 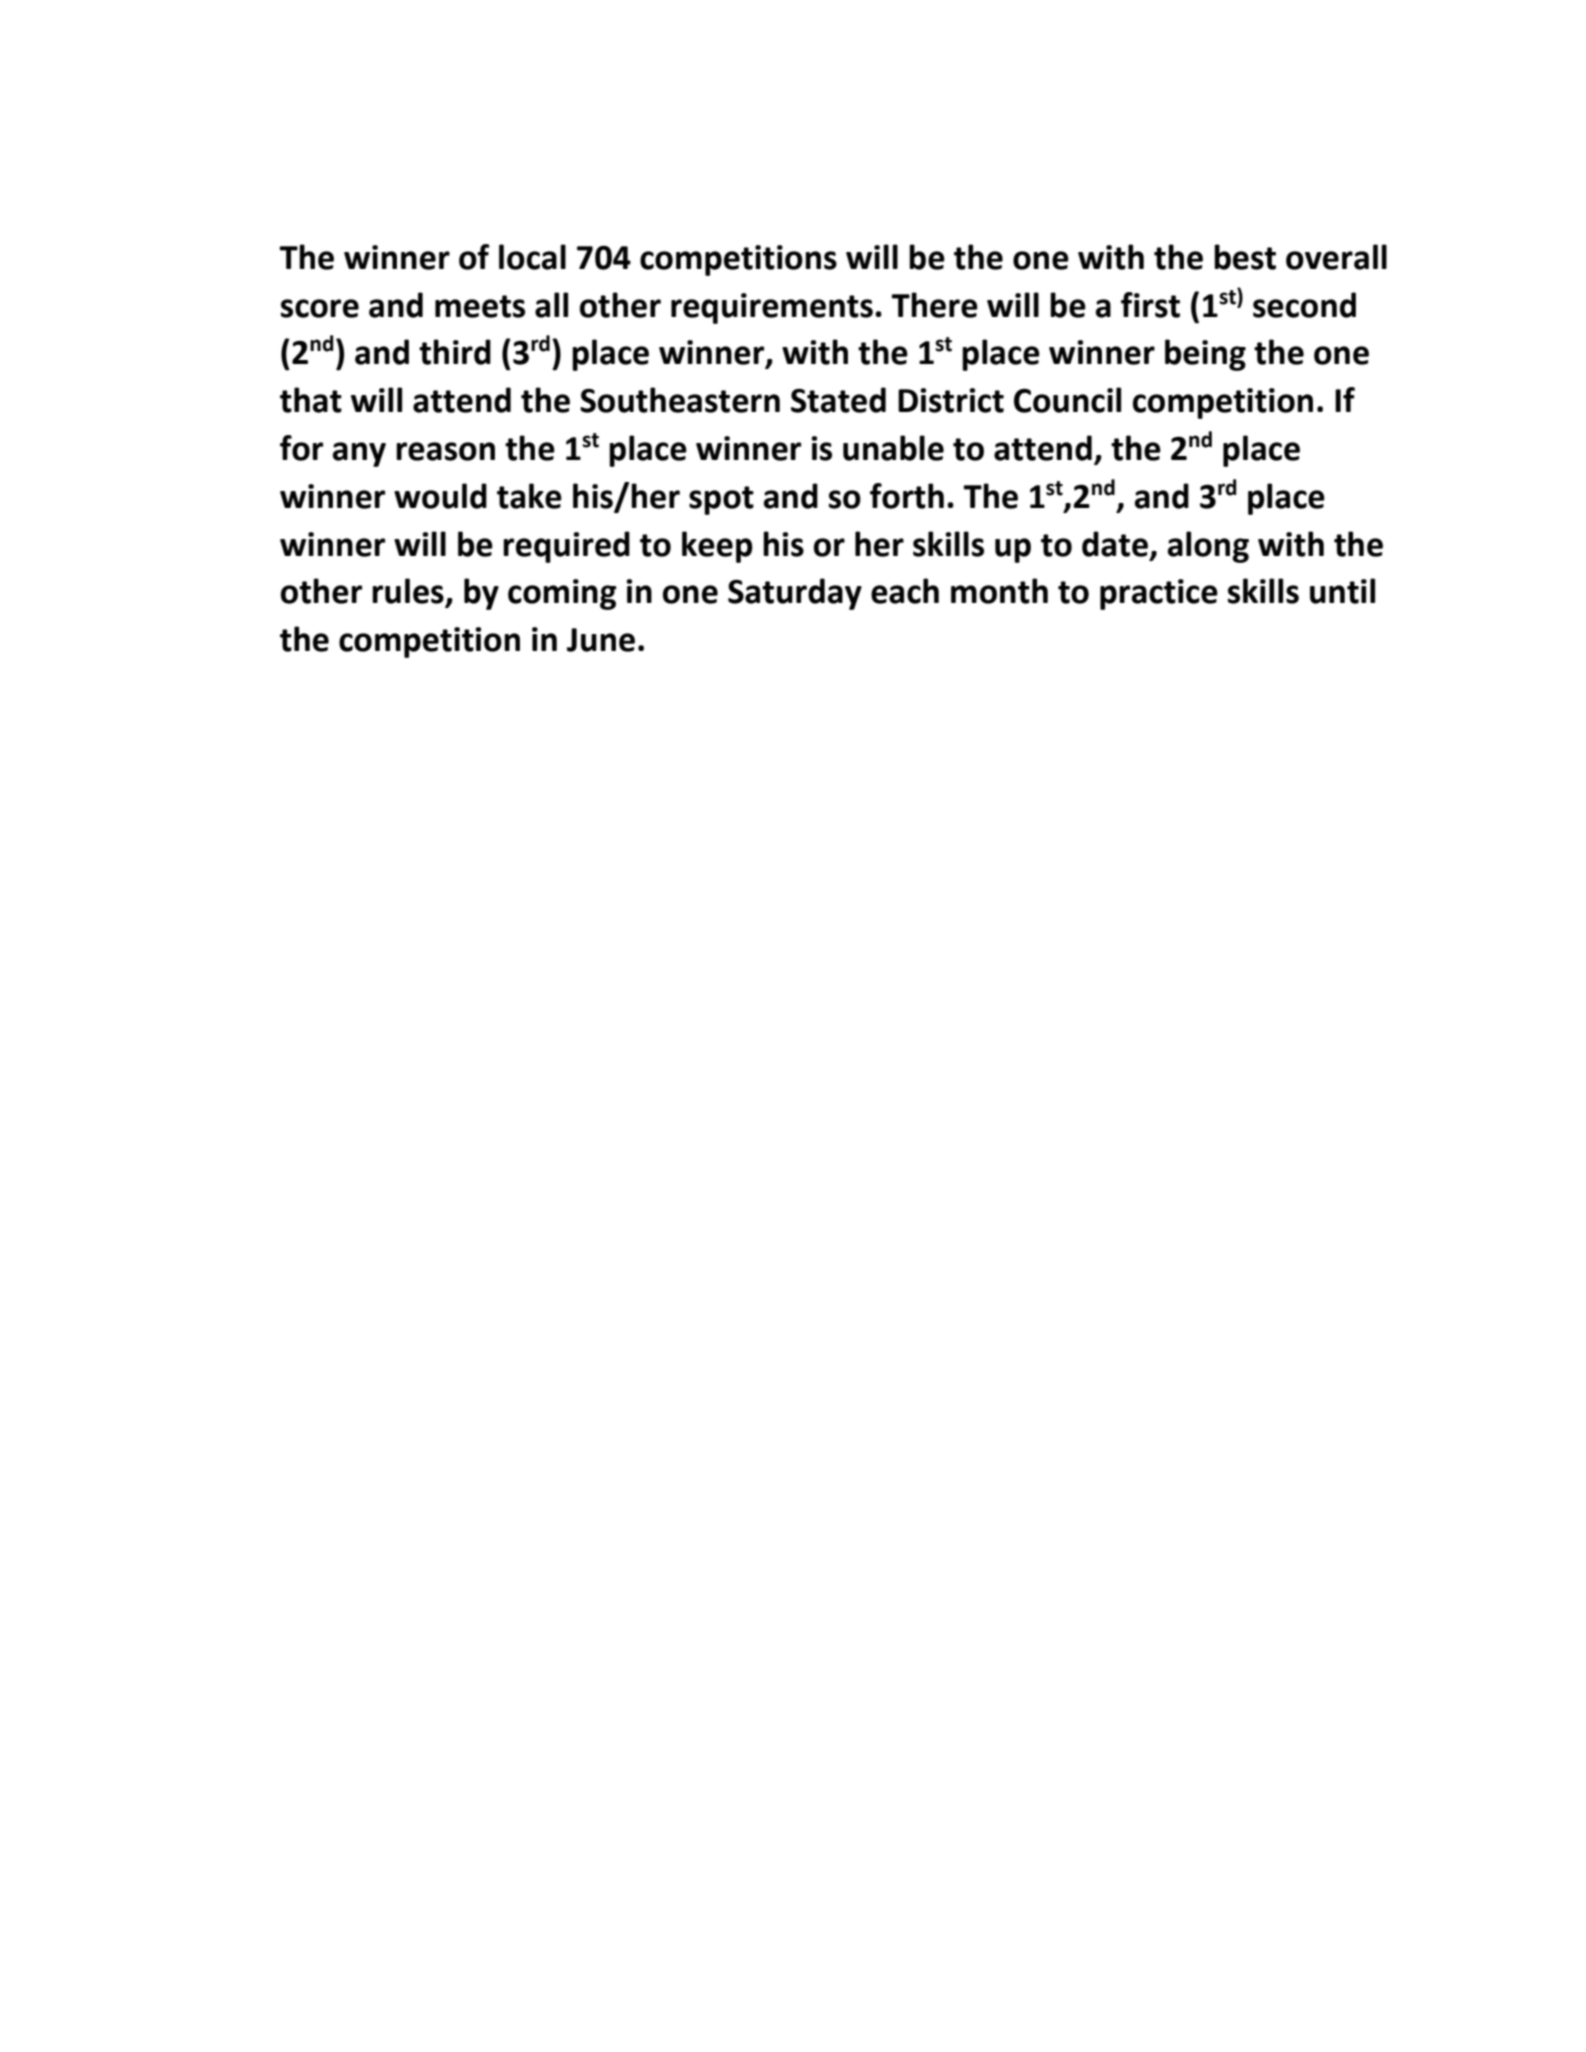 I want to click on best, so click(x=1245, y=257).
